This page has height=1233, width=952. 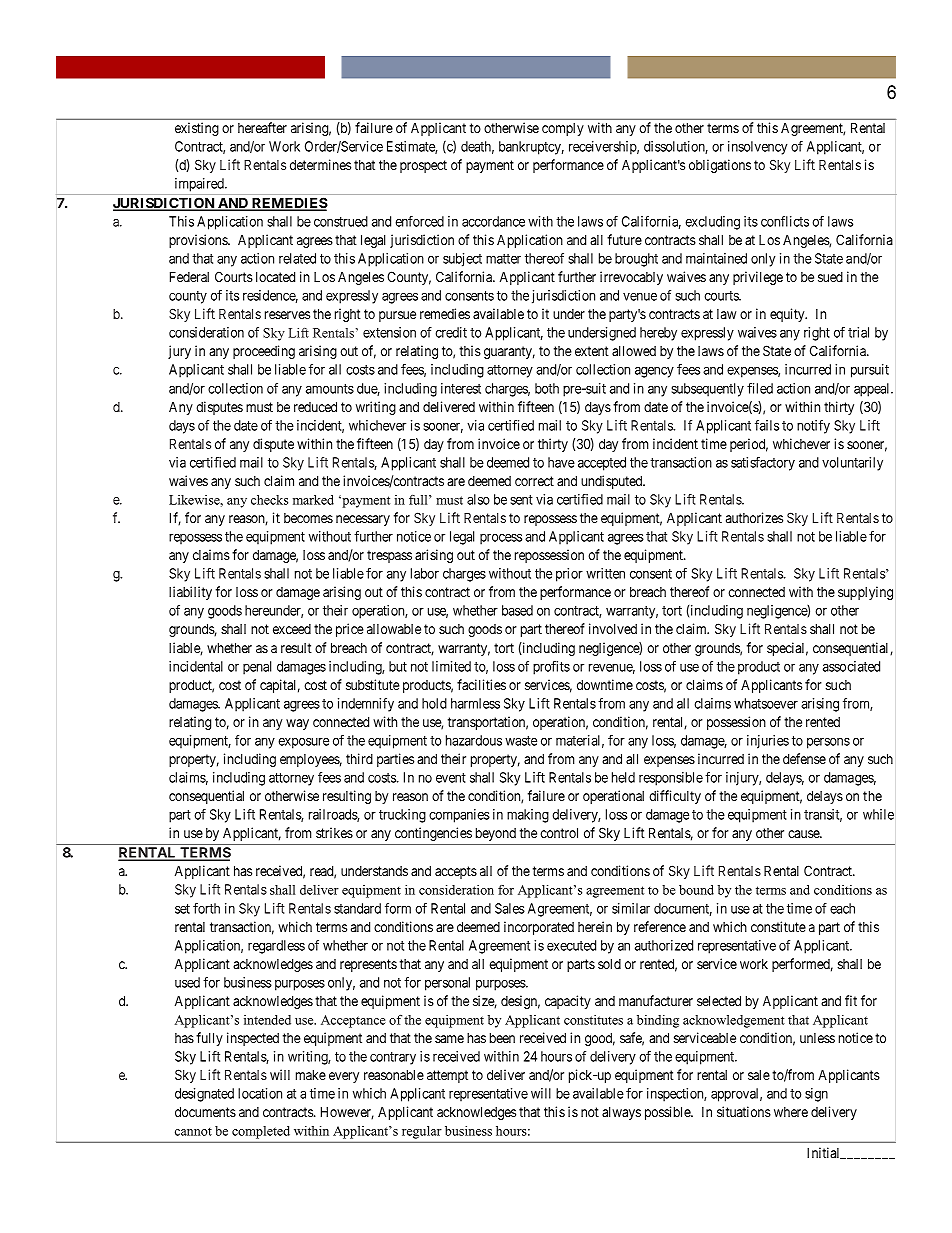 I want to click on both, so click(x=547, y=388).
